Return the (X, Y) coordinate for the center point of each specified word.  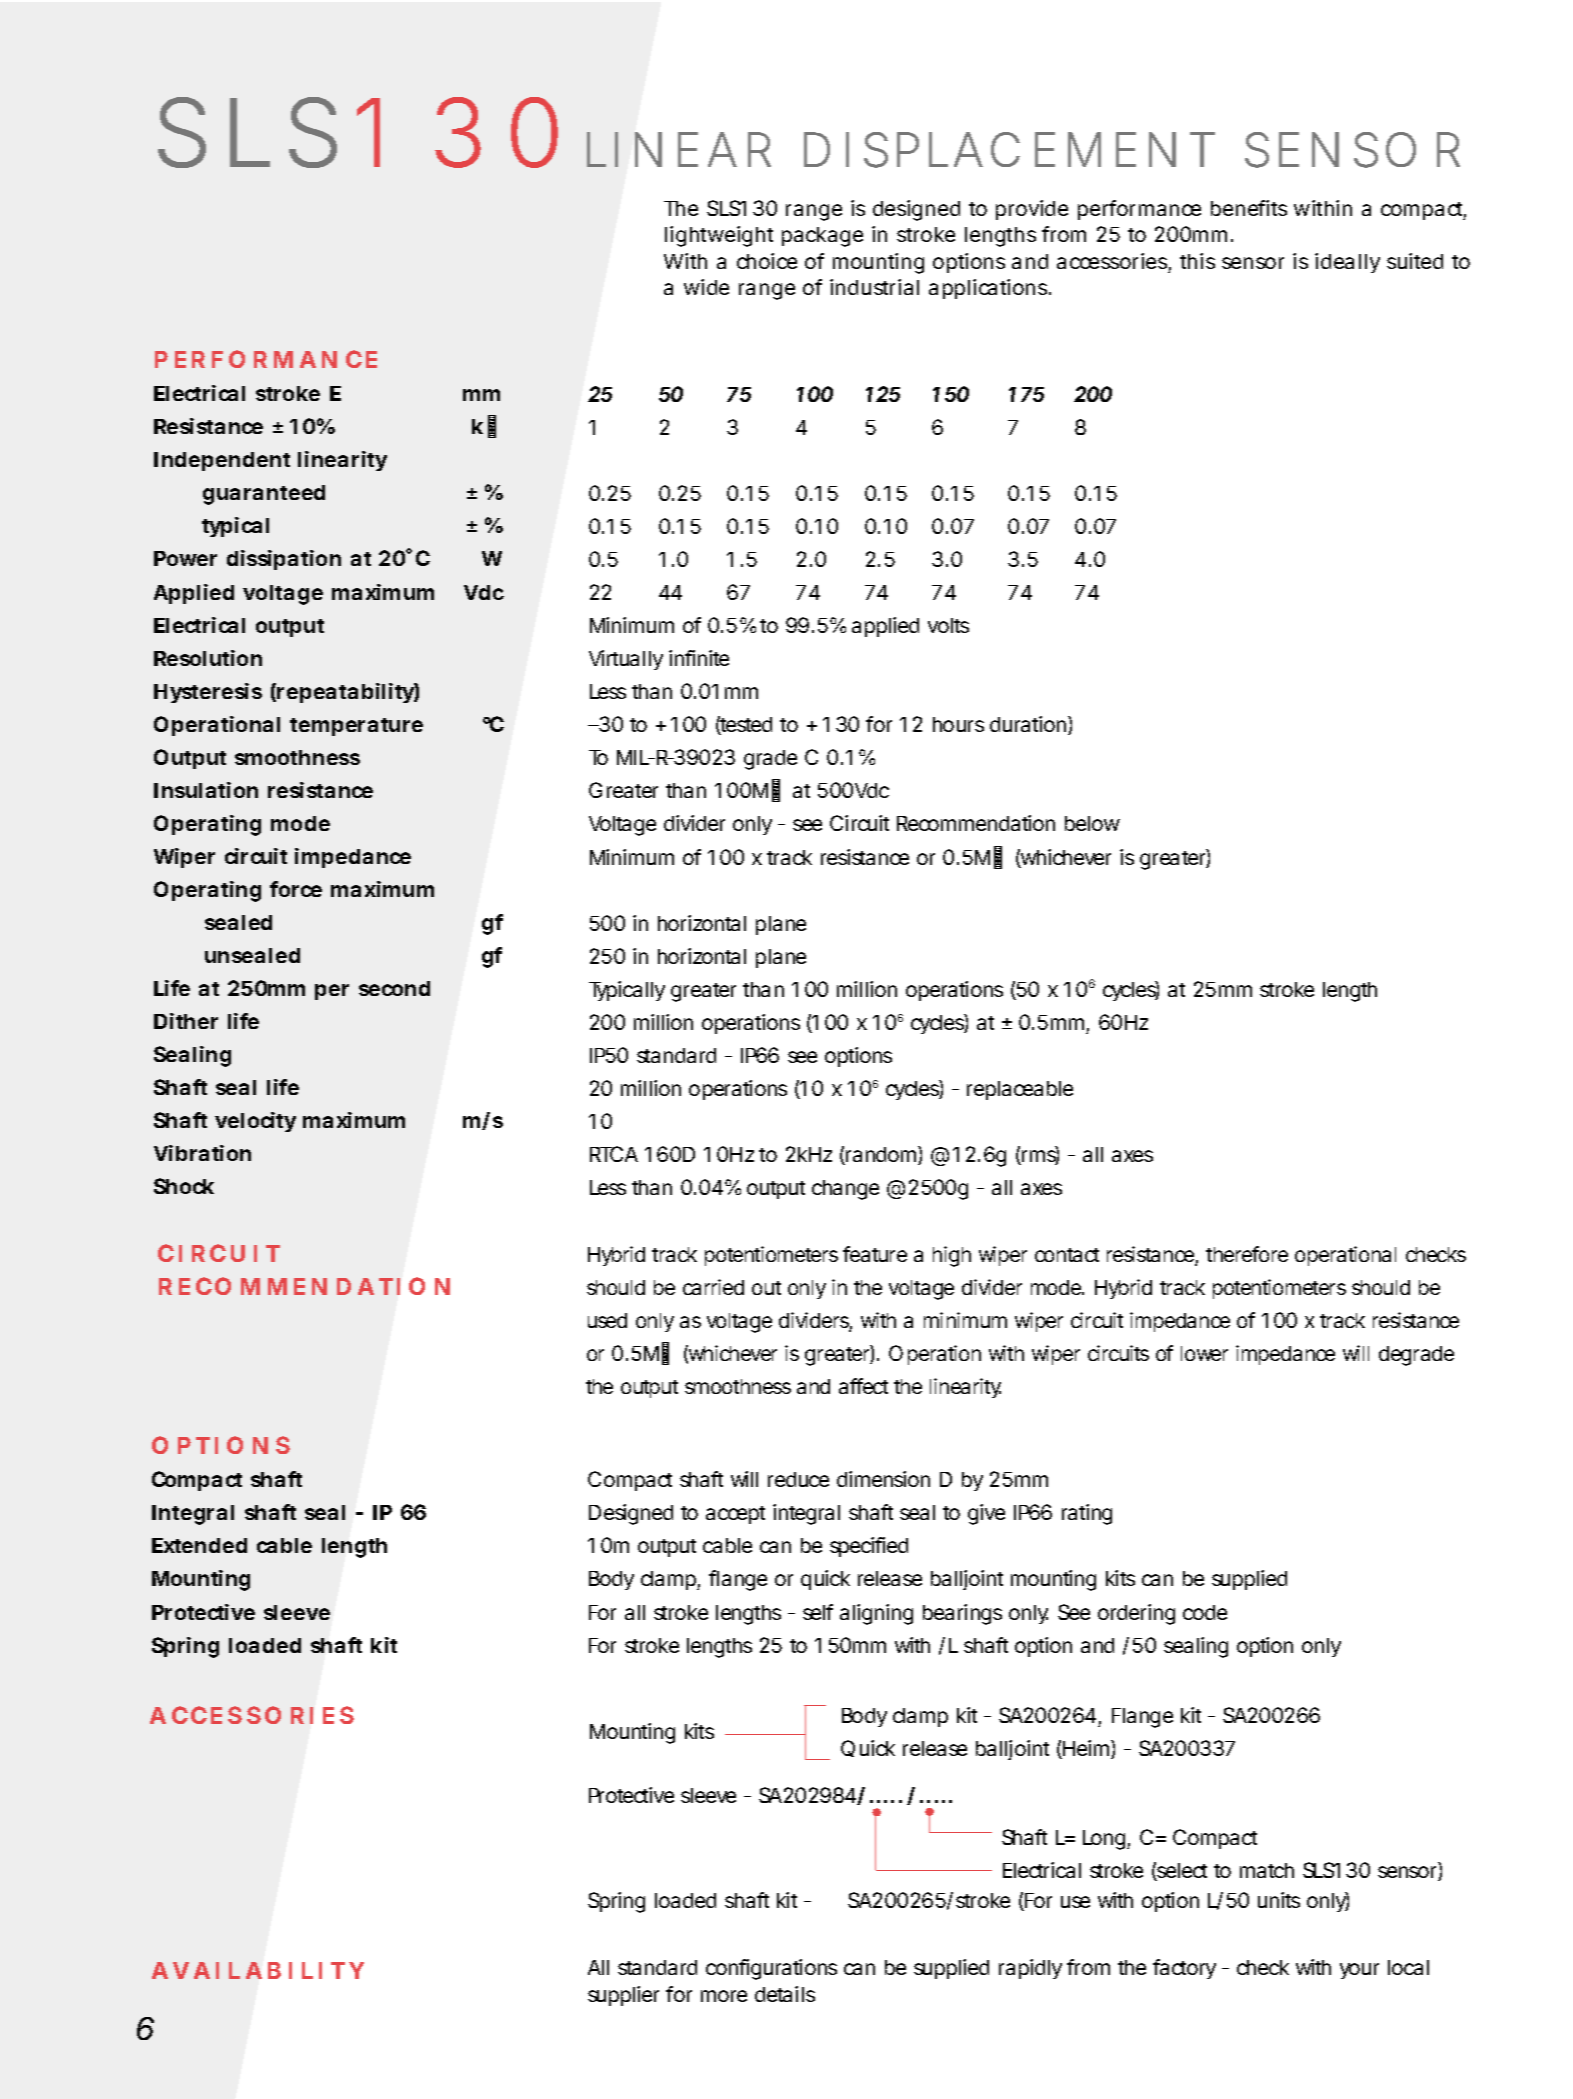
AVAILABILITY (258, 1970)
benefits (1249, 208)
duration (1029, 725)
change (845, 1190)
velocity (255, 1122)
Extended (199, 1545)
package (822, 237)
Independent (222, 461)
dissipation (284, 560)
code (1205, 1612)
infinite (699, 658)
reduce (798, 1479)
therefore (1247, 1254)
